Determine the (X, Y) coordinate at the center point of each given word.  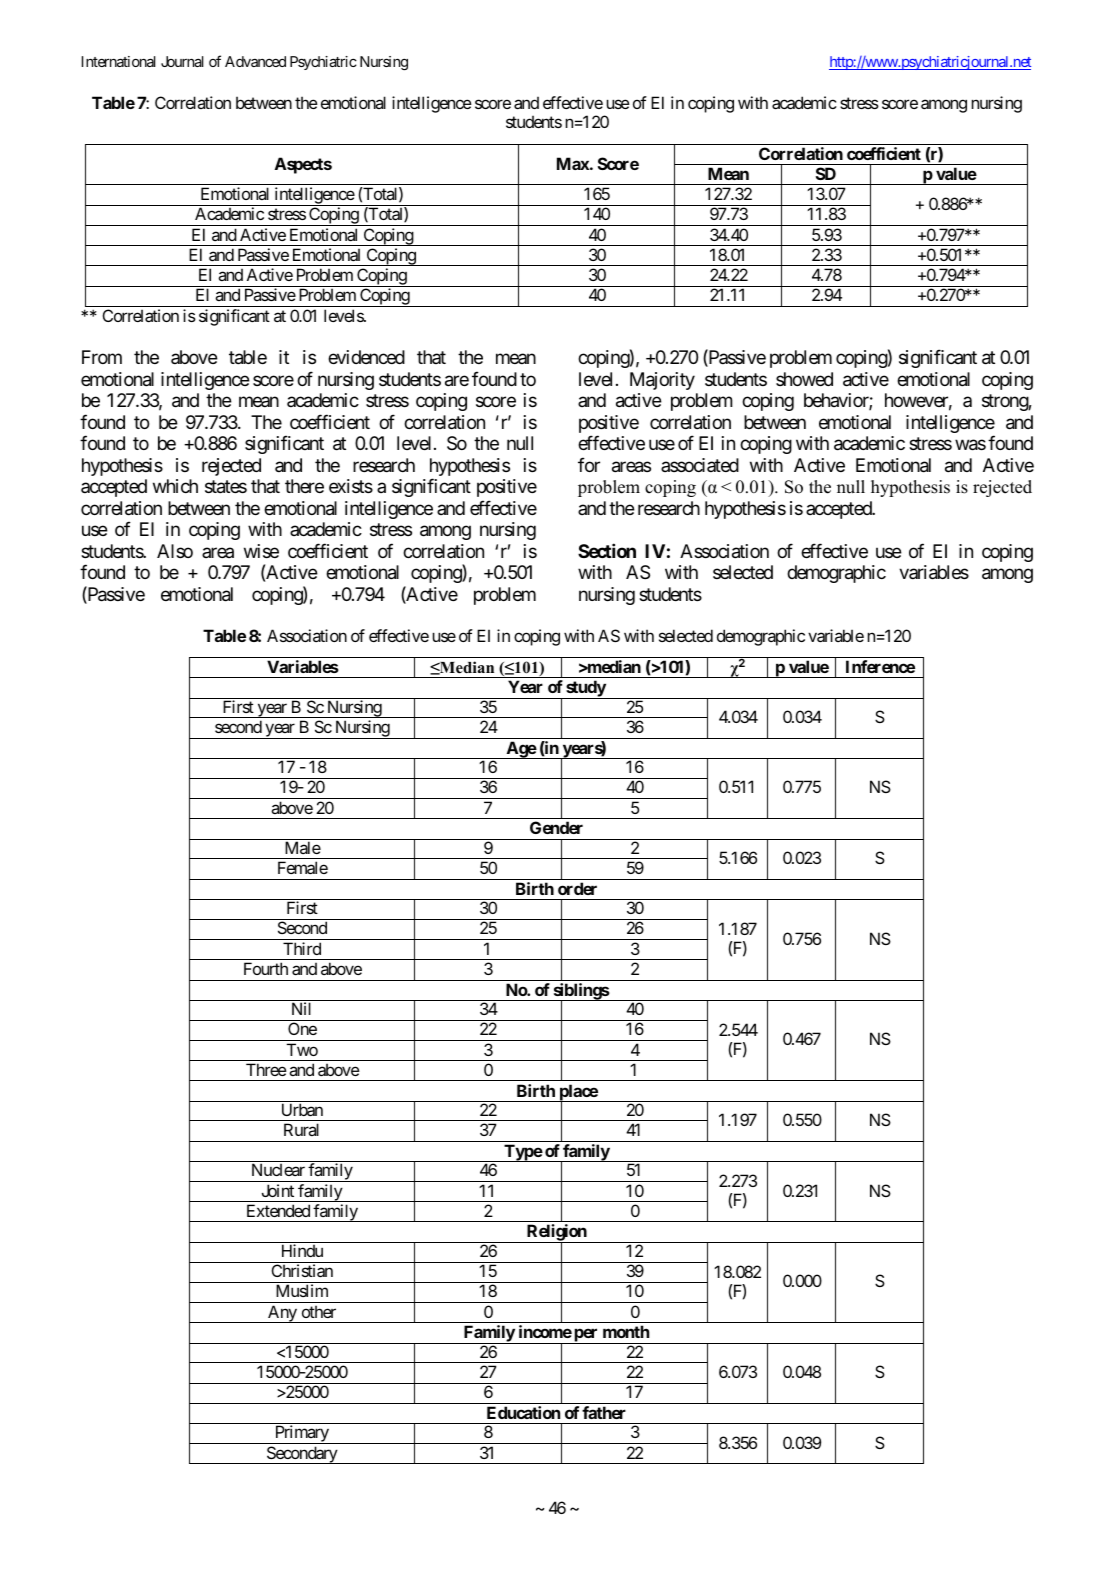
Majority (662, 381)
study (585, 689)
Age (520, 750)
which (175, 486)
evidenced (366, 357)
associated (700, 465)
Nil (301, 1008)
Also (175, 551)
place (578, 1093)
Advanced (255, 61)
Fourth (266, 968)
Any (282, 1314)
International (119, 61)
